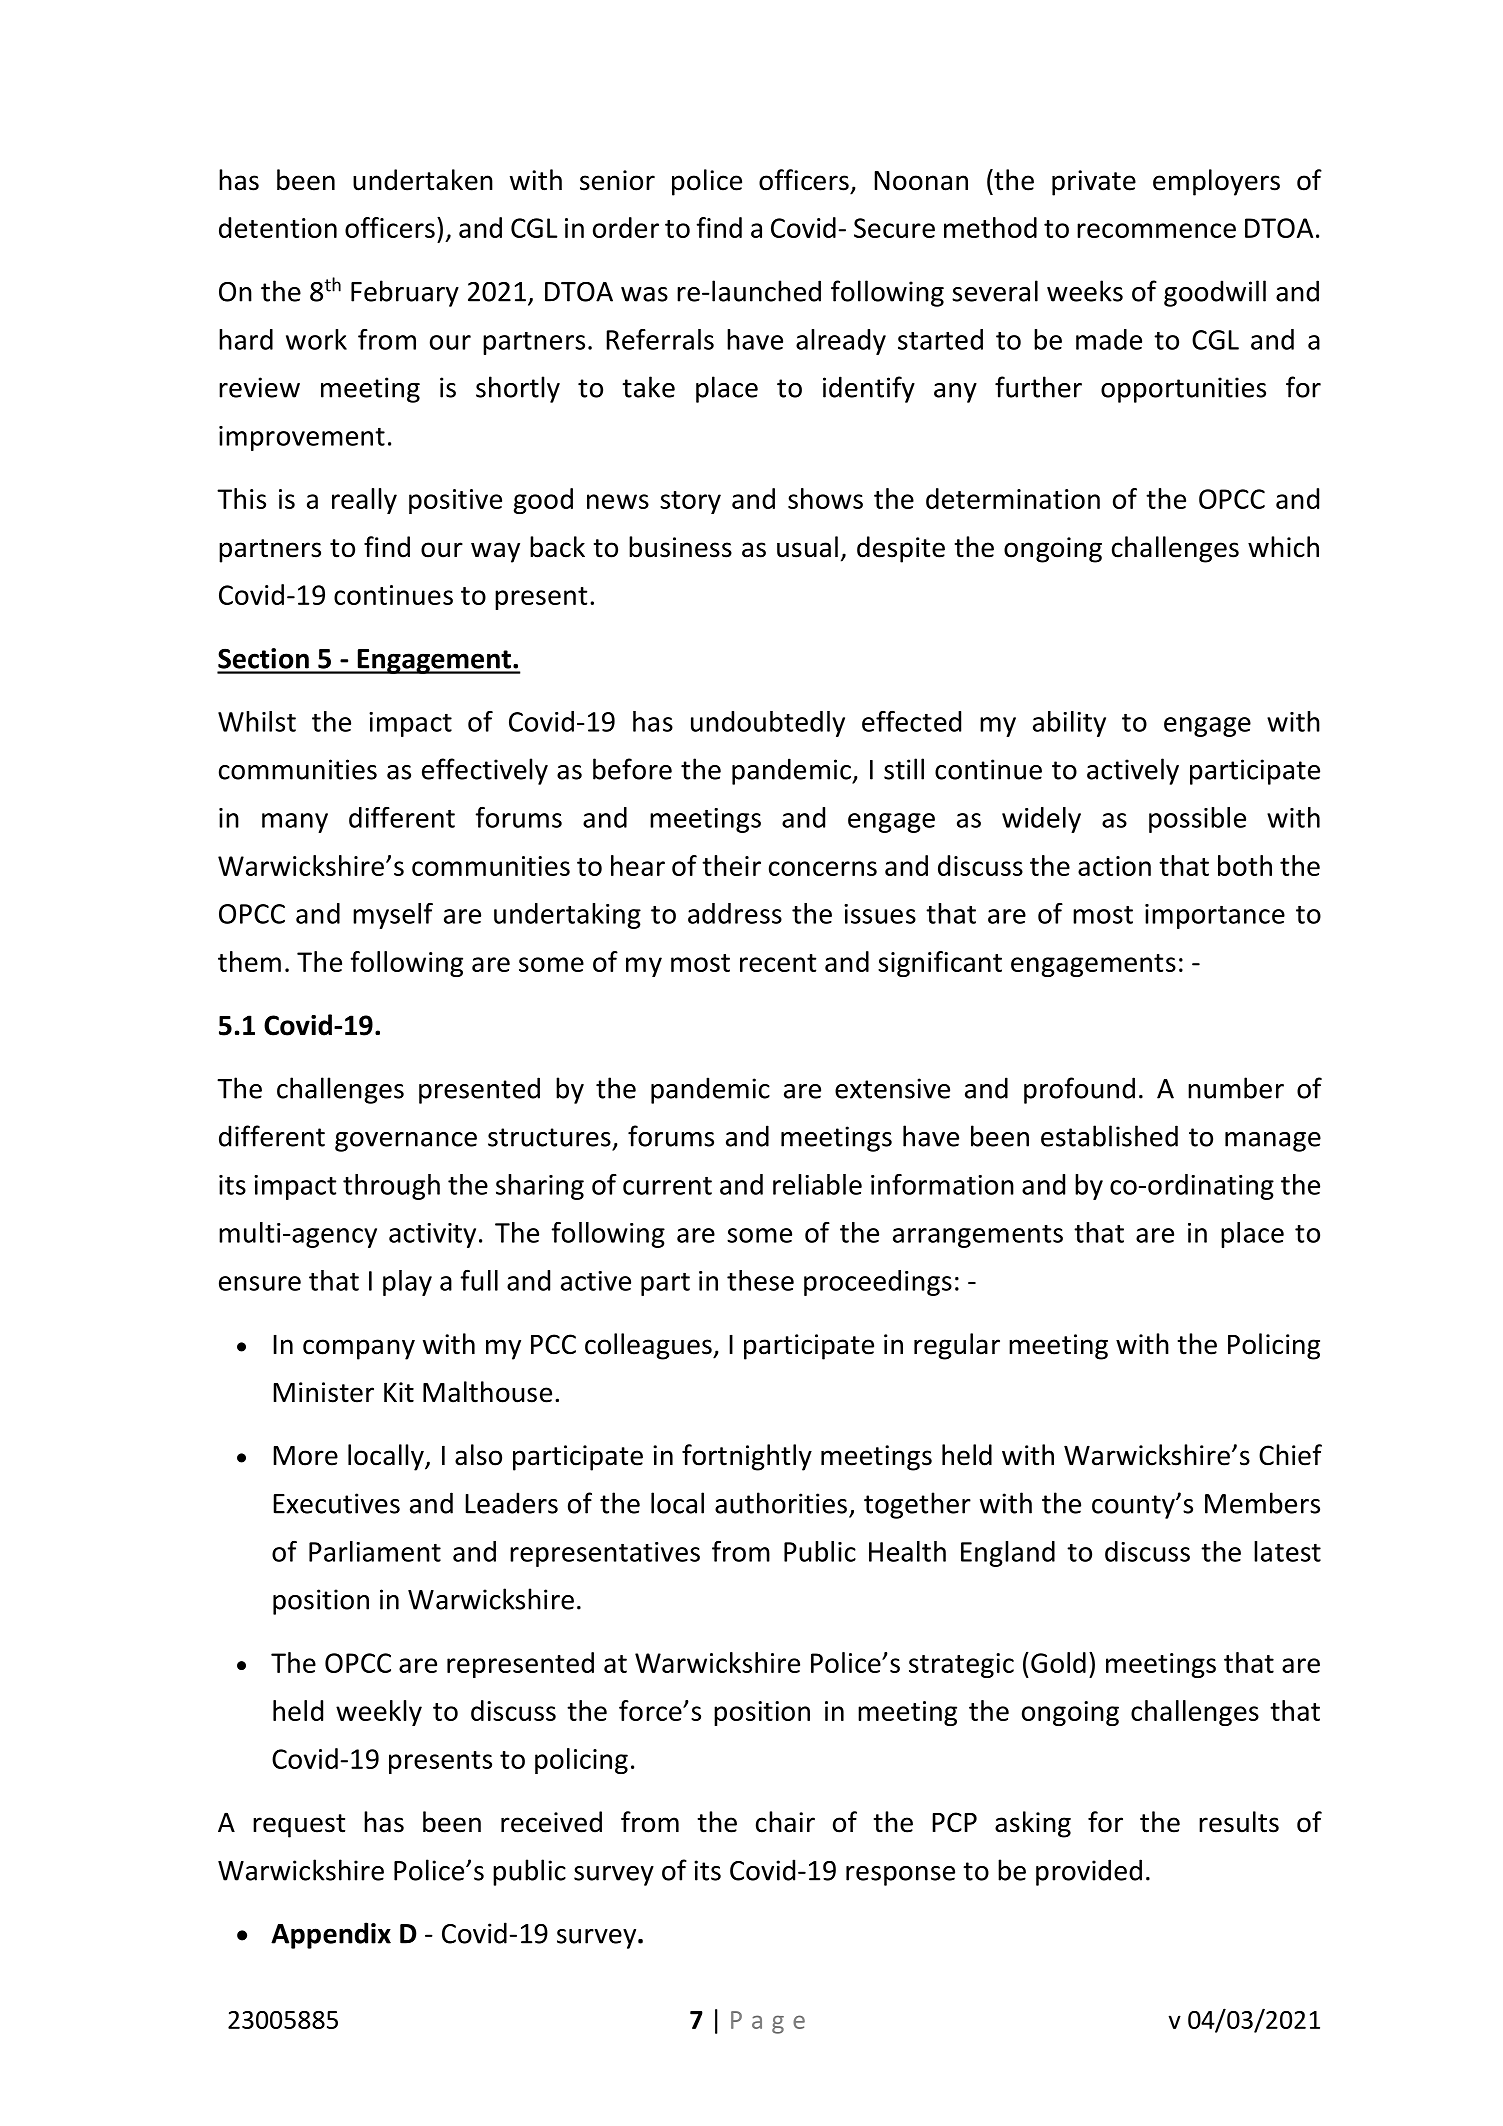 The image size is (1503, 2126). What do you see at coordinates (785, 1822) in the image?
I see `chair` at bounding box center [785, 1822].
